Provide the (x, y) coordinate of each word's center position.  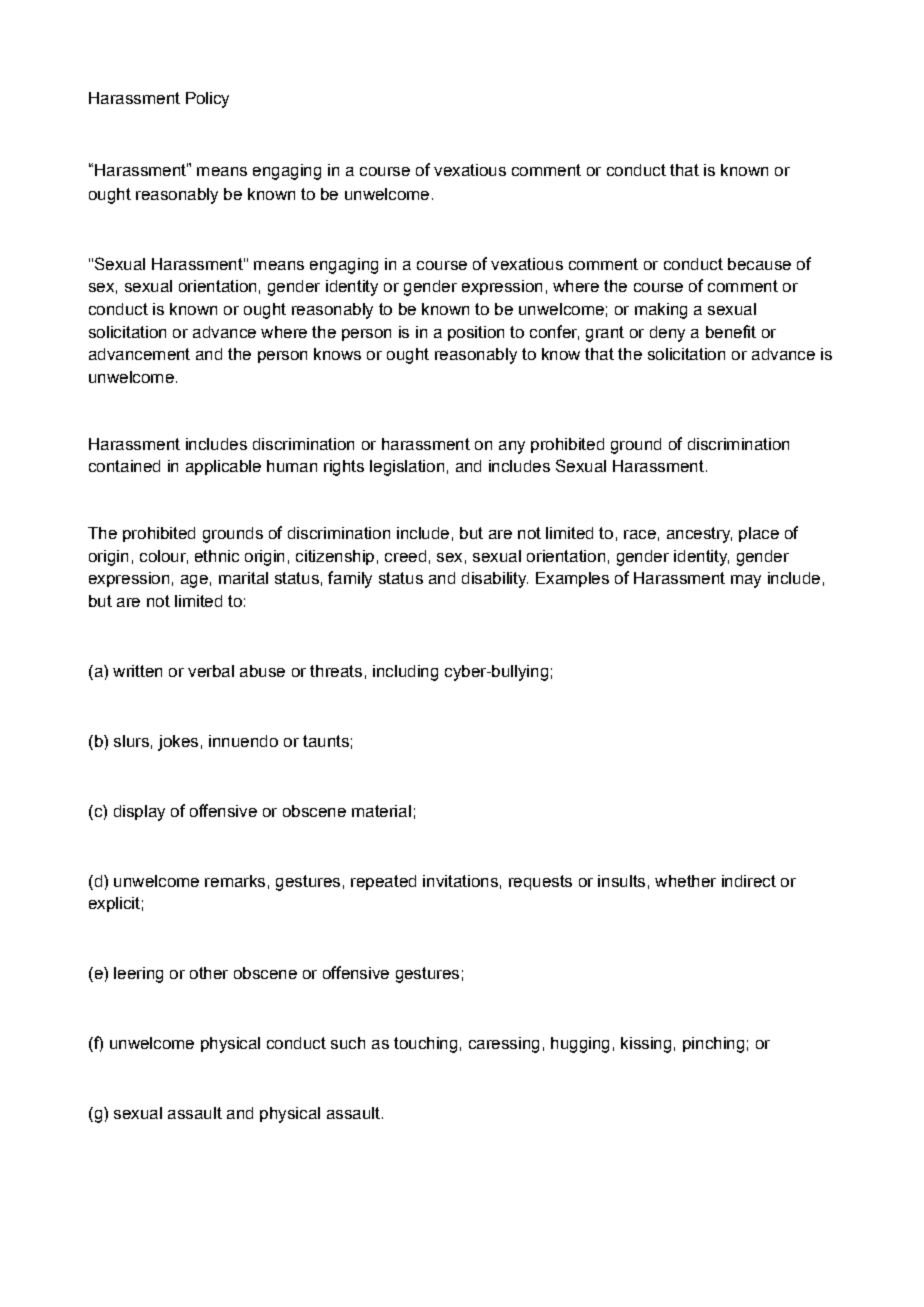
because (759, 264)
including (405, 673)
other (209, 973)
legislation (407, 468)
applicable (223, 467)
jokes (178, 743)
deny (667, 334)
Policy (207, 100)
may (746, 581)
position (476, 333)
